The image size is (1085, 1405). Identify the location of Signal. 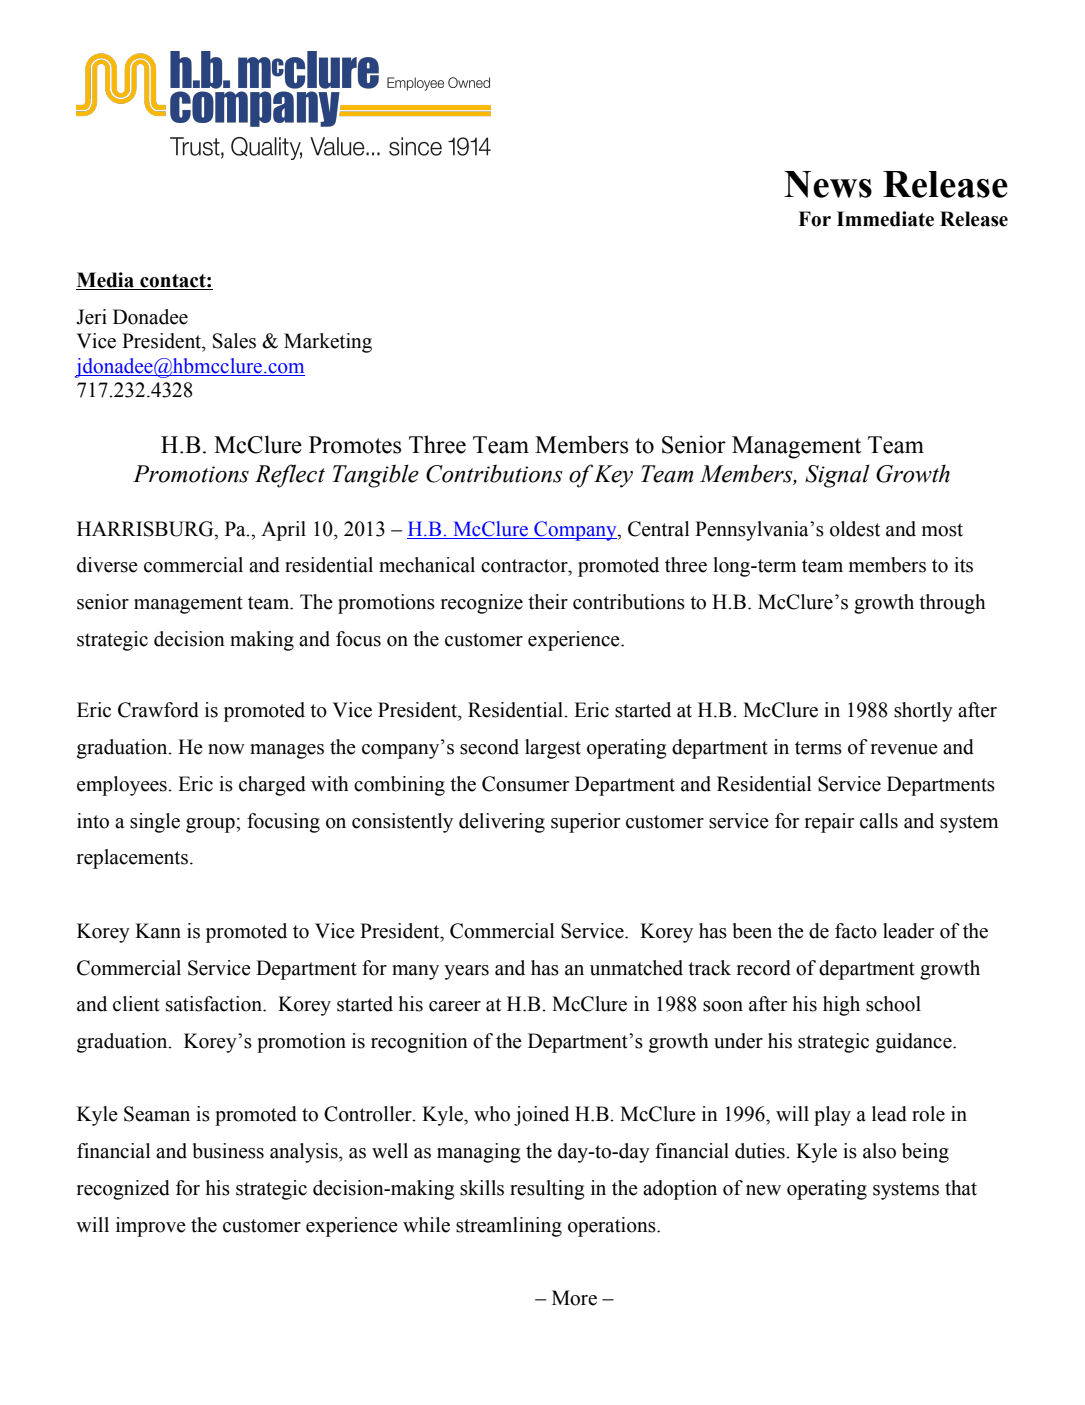
(837, 476).
